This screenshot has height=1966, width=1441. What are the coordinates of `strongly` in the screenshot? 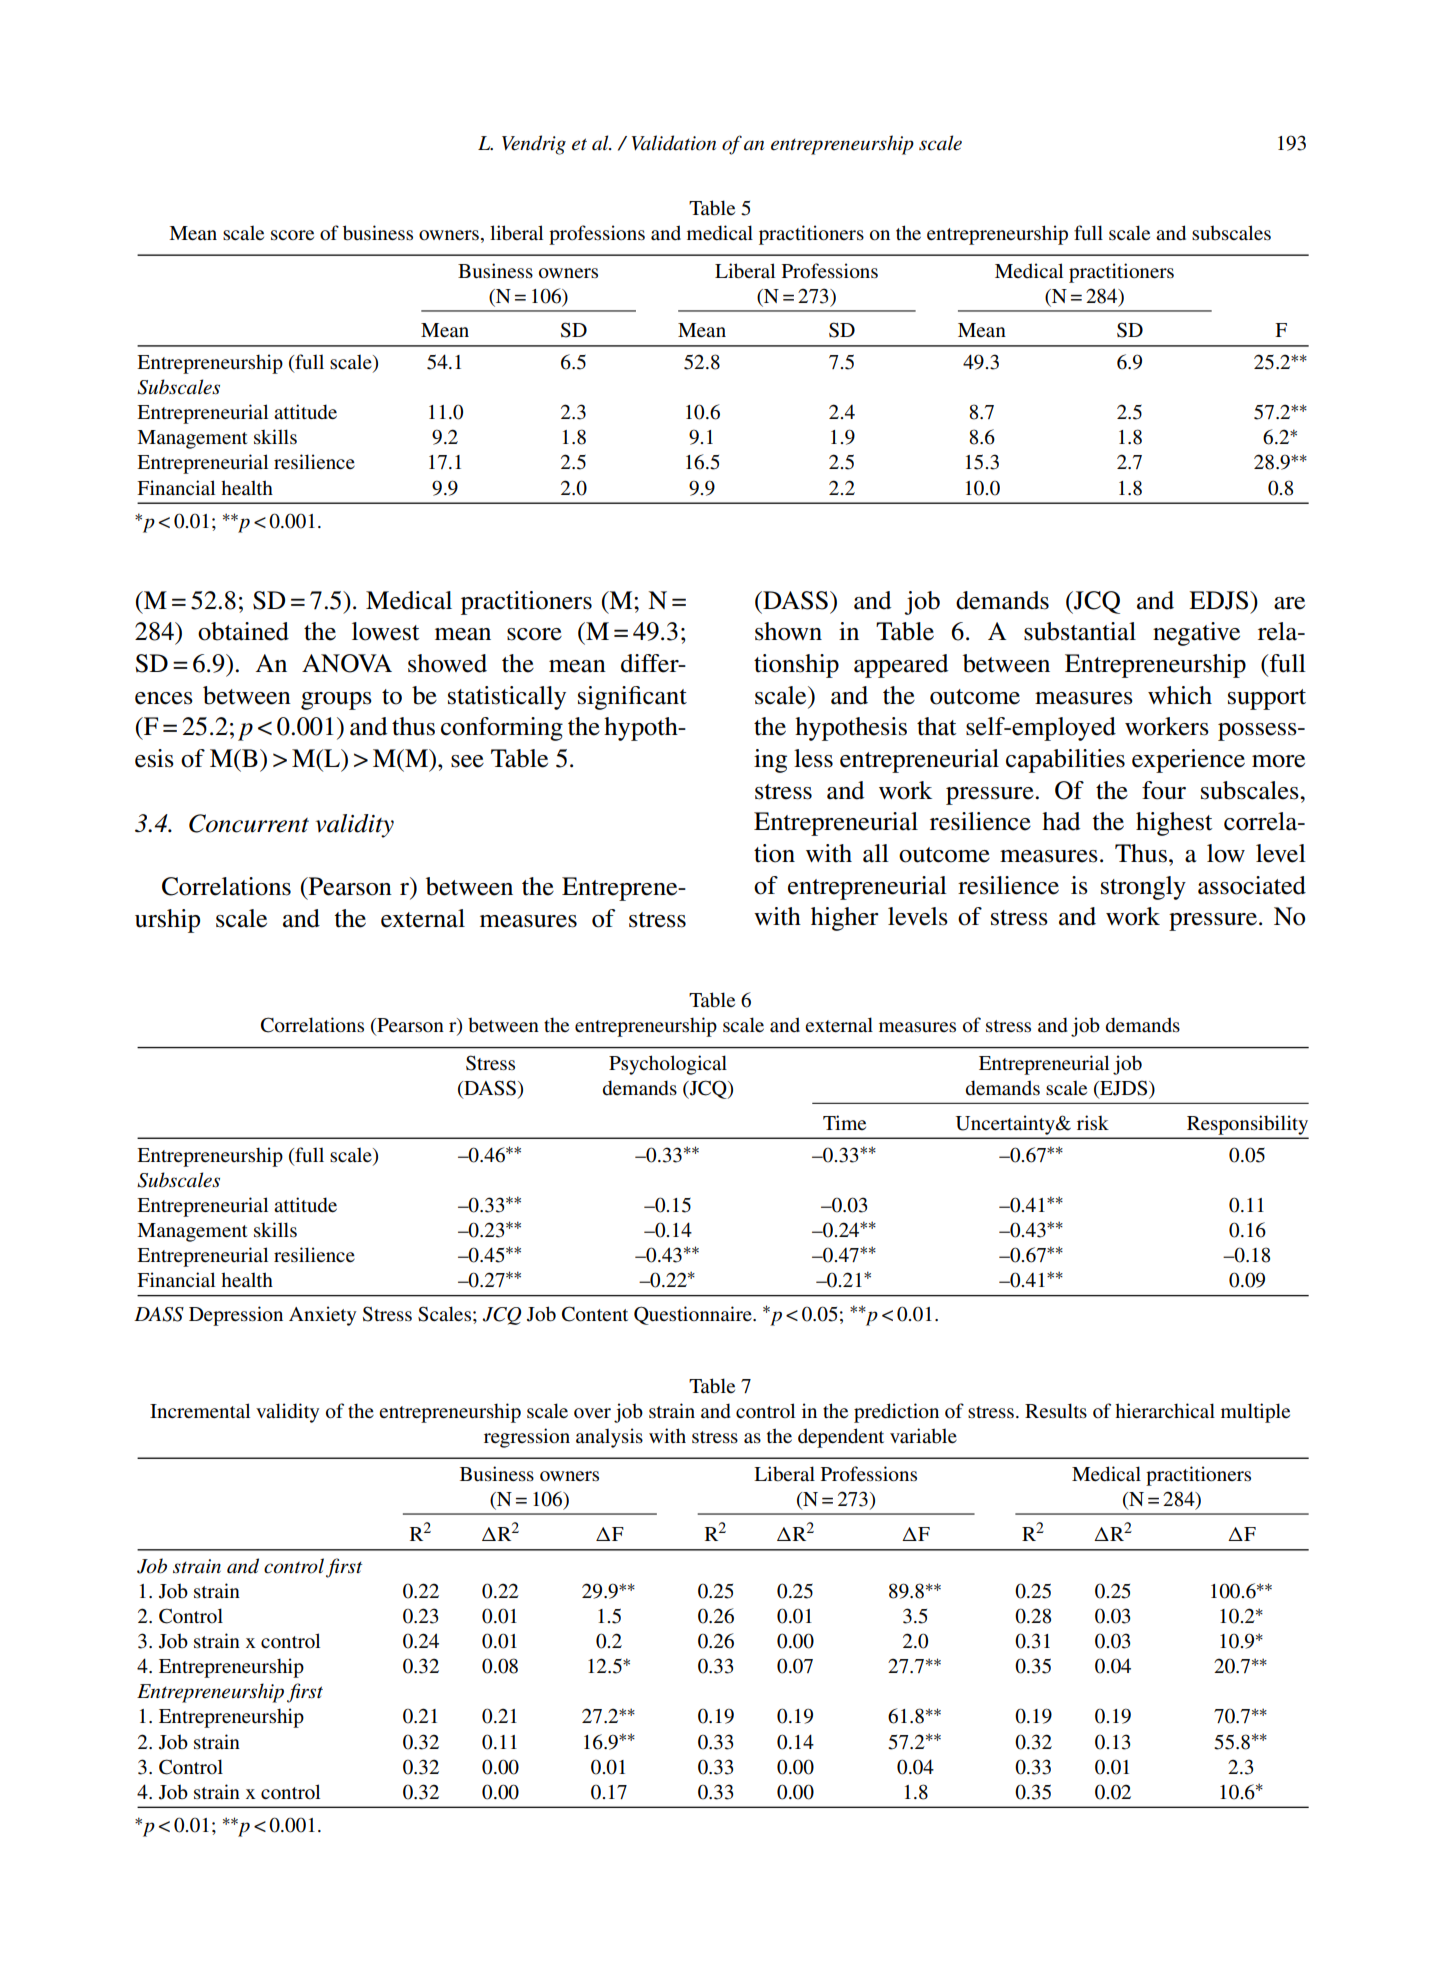 It's located at (1143, 888).
